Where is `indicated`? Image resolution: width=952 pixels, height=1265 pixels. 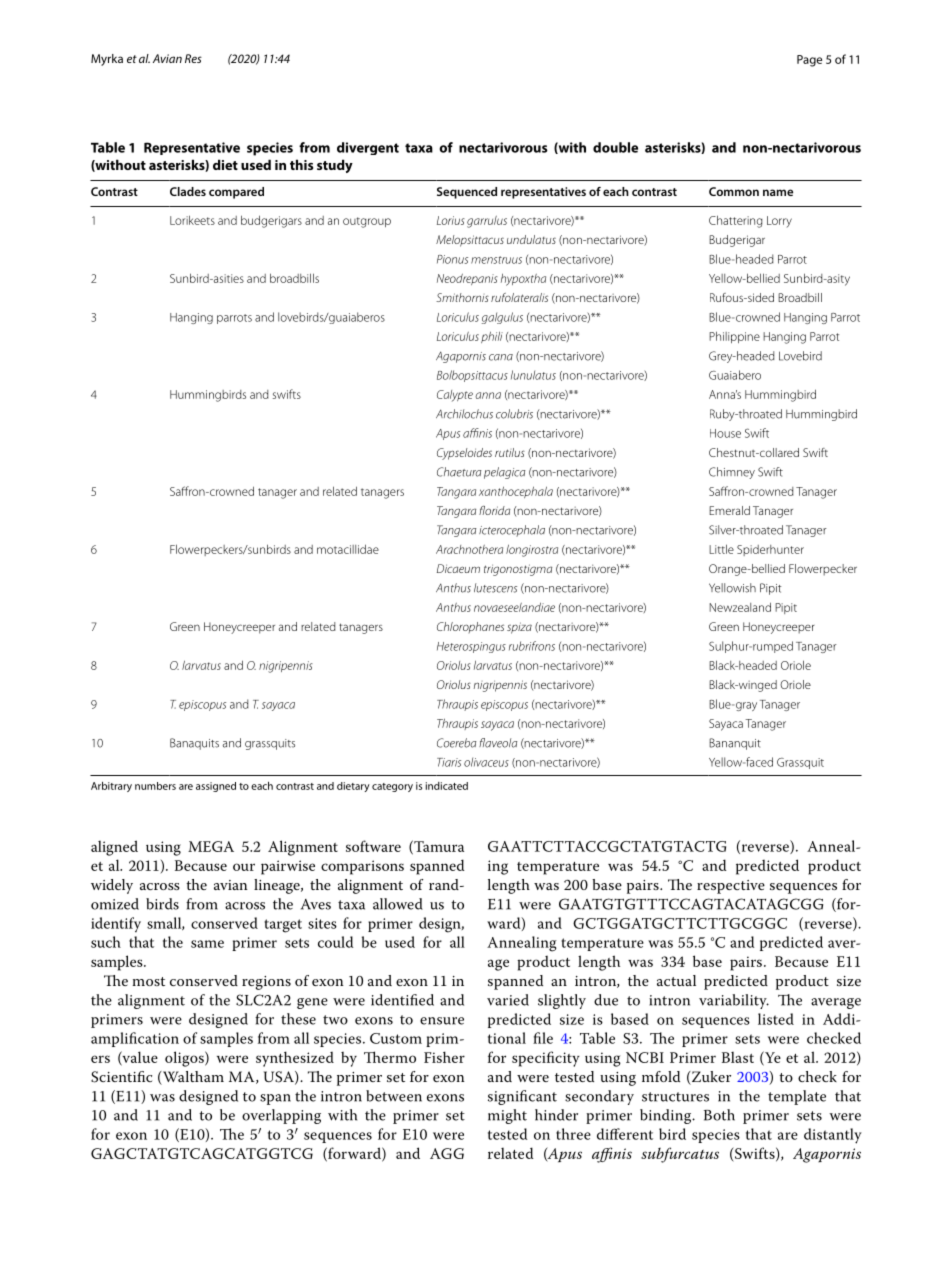 indicated is located at coordinates (447, 786).
